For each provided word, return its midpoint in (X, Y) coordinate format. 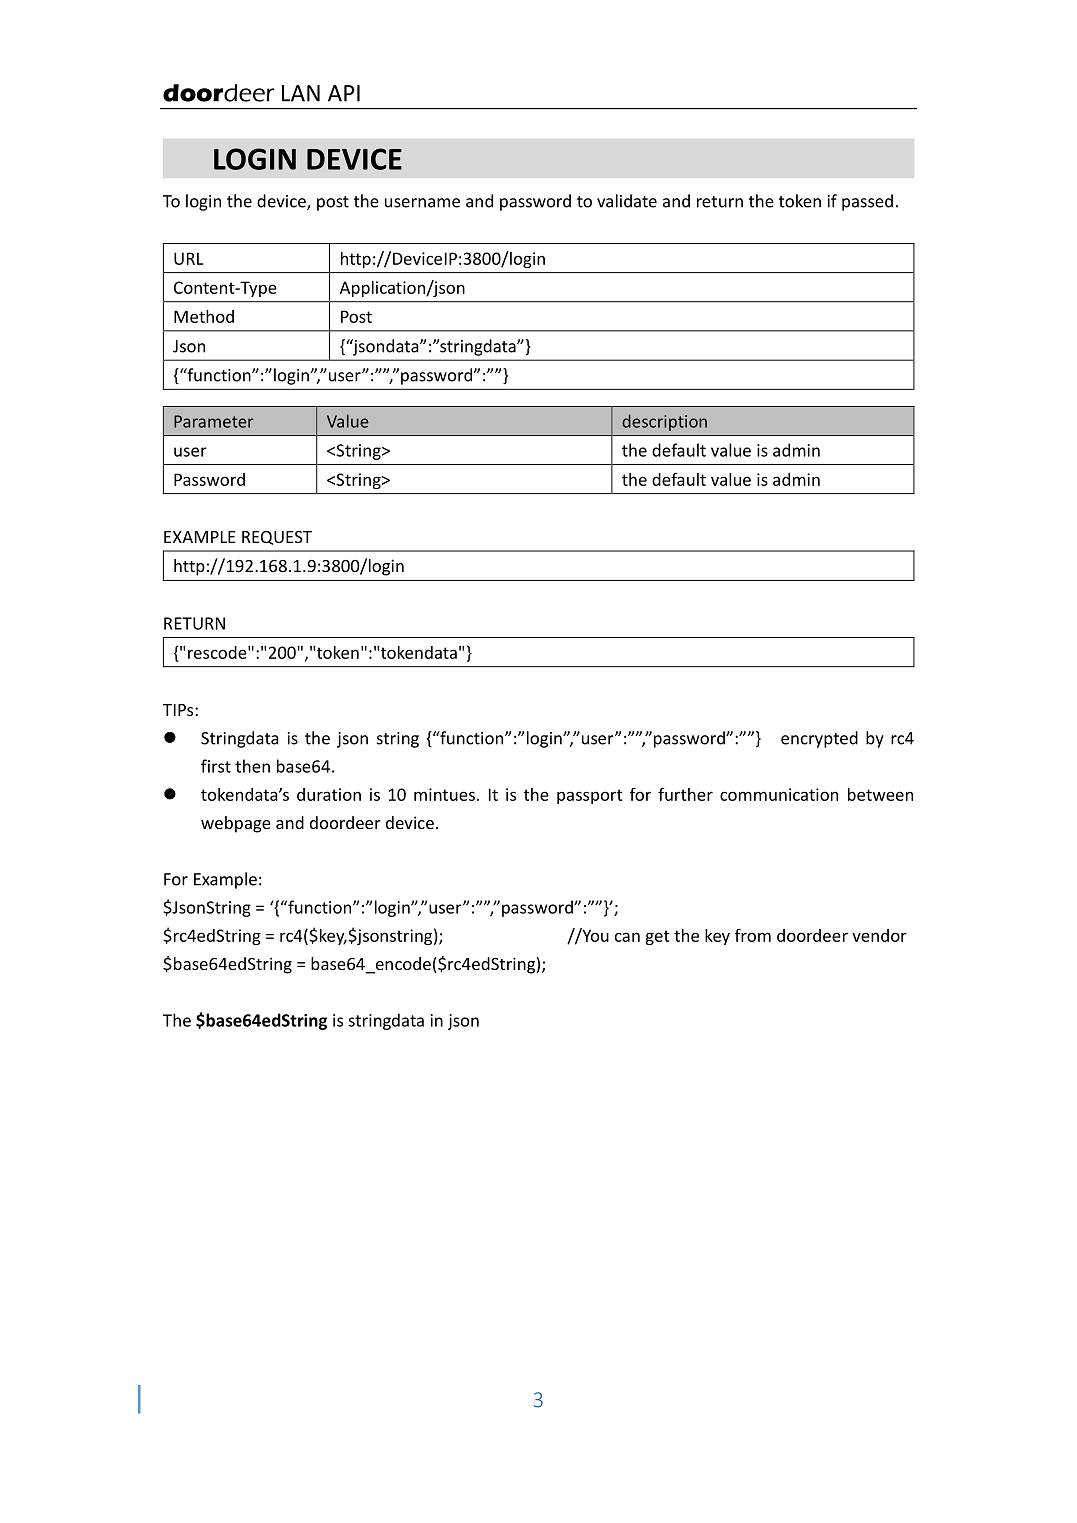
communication (779, 794)
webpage (236, 824)
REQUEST (277, 538)
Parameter (214, 421)
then (252, 766)
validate (627, 201)
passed (867, 202)
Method (204, 316)
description (664, 422)
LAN (301, 93)
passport (590, 796)
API (344, 93)
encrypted (819, 739)
